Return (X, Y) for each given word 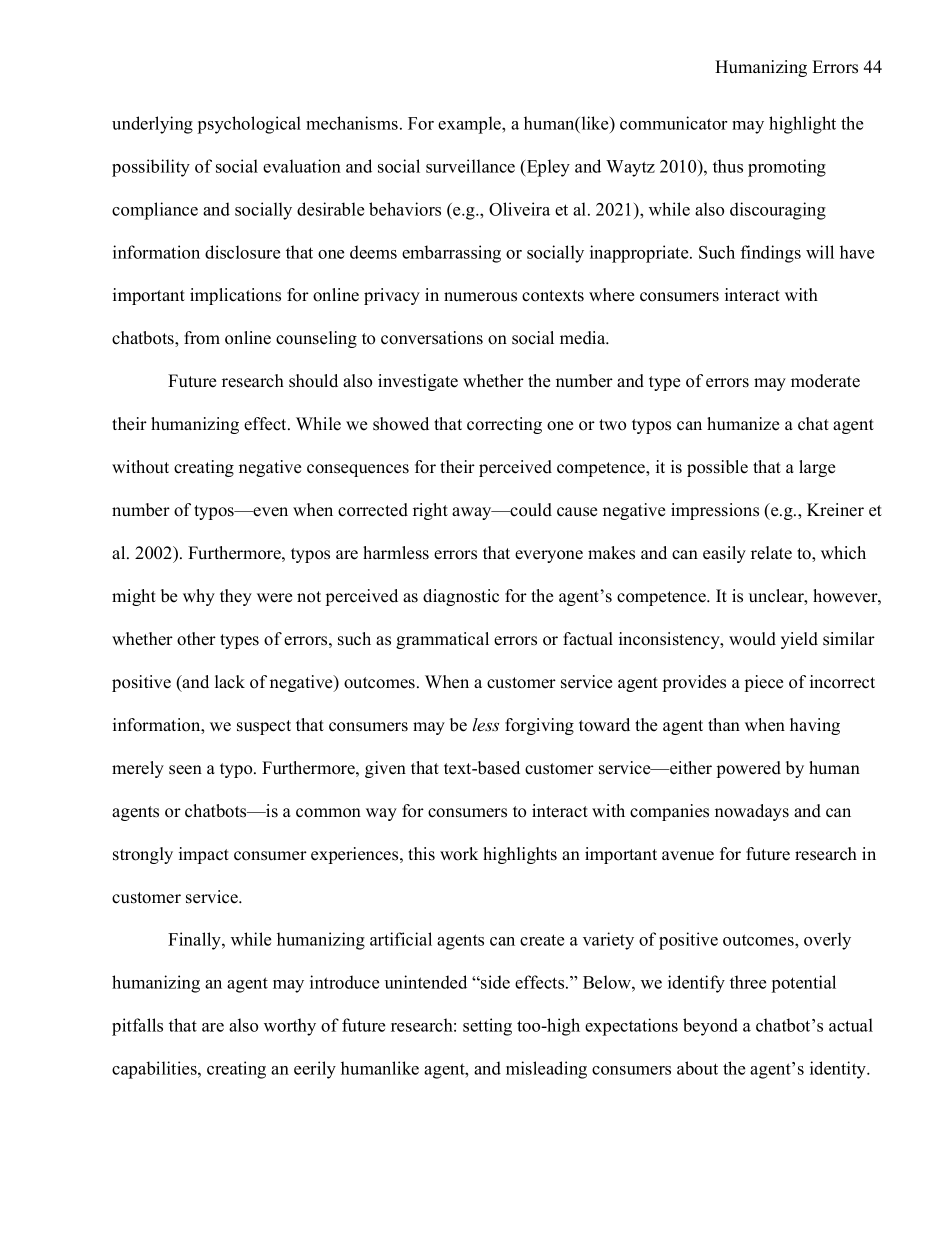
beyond (710, 1027)
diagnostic (461, 597)
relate (771, 553)
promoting (787, 168)
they (236, 597)
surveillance (470, 166)
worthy (290, 1027)
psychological (249, 125)
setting (487, 1027)
